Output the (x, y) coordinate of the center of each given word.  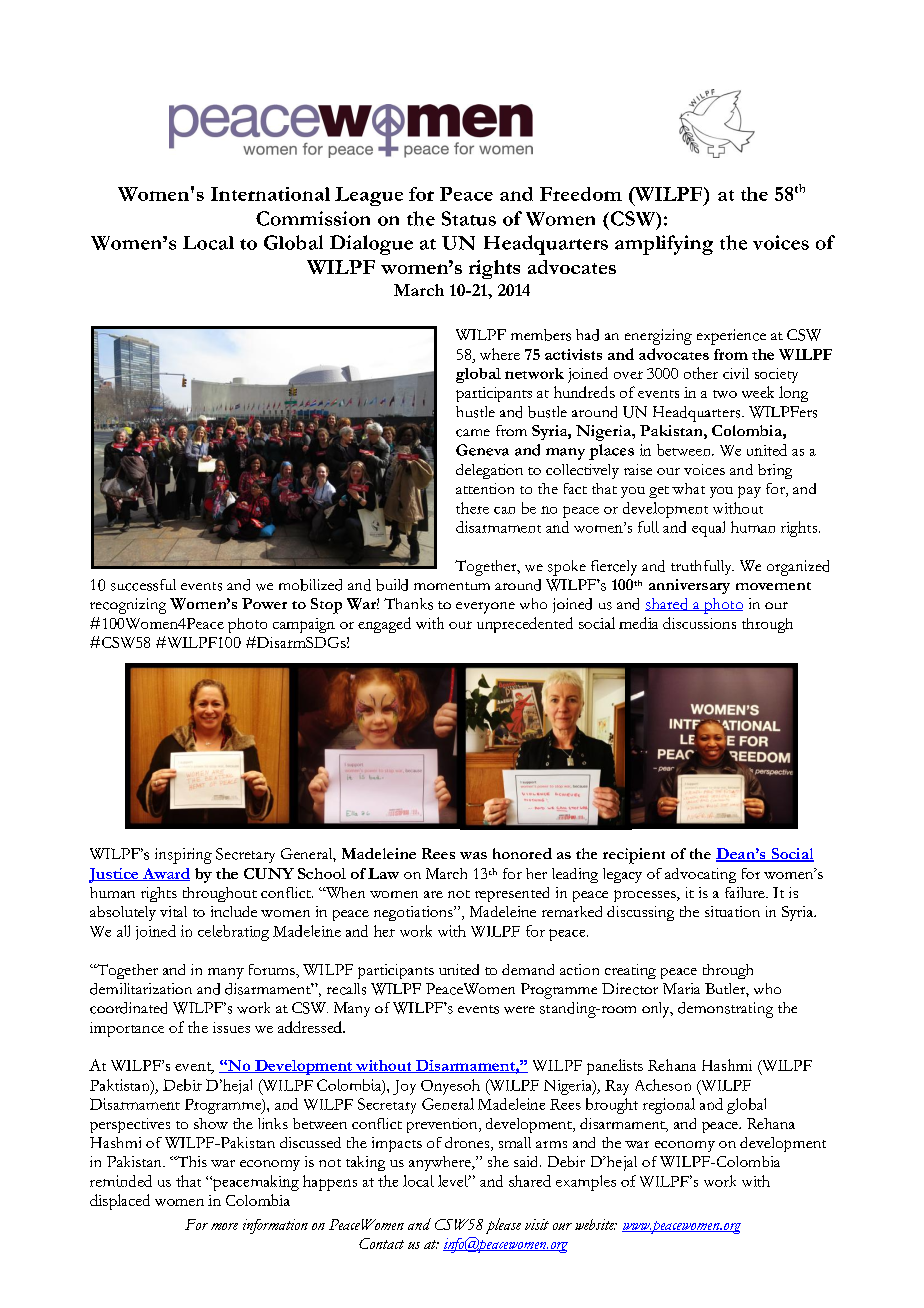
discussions (699, 623)
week (758, 392)
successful (143, 585)
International (270, 194)
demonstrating (725, 1010)
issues (231, 1027)
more (224, 1226)
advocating (700, 875)
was (473, 855)
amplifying (664, 245)
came (473, 433)
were (519, 1010)
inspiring (183, 856)
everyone (485, 608)
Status (469, 218)
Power (264, 603)
